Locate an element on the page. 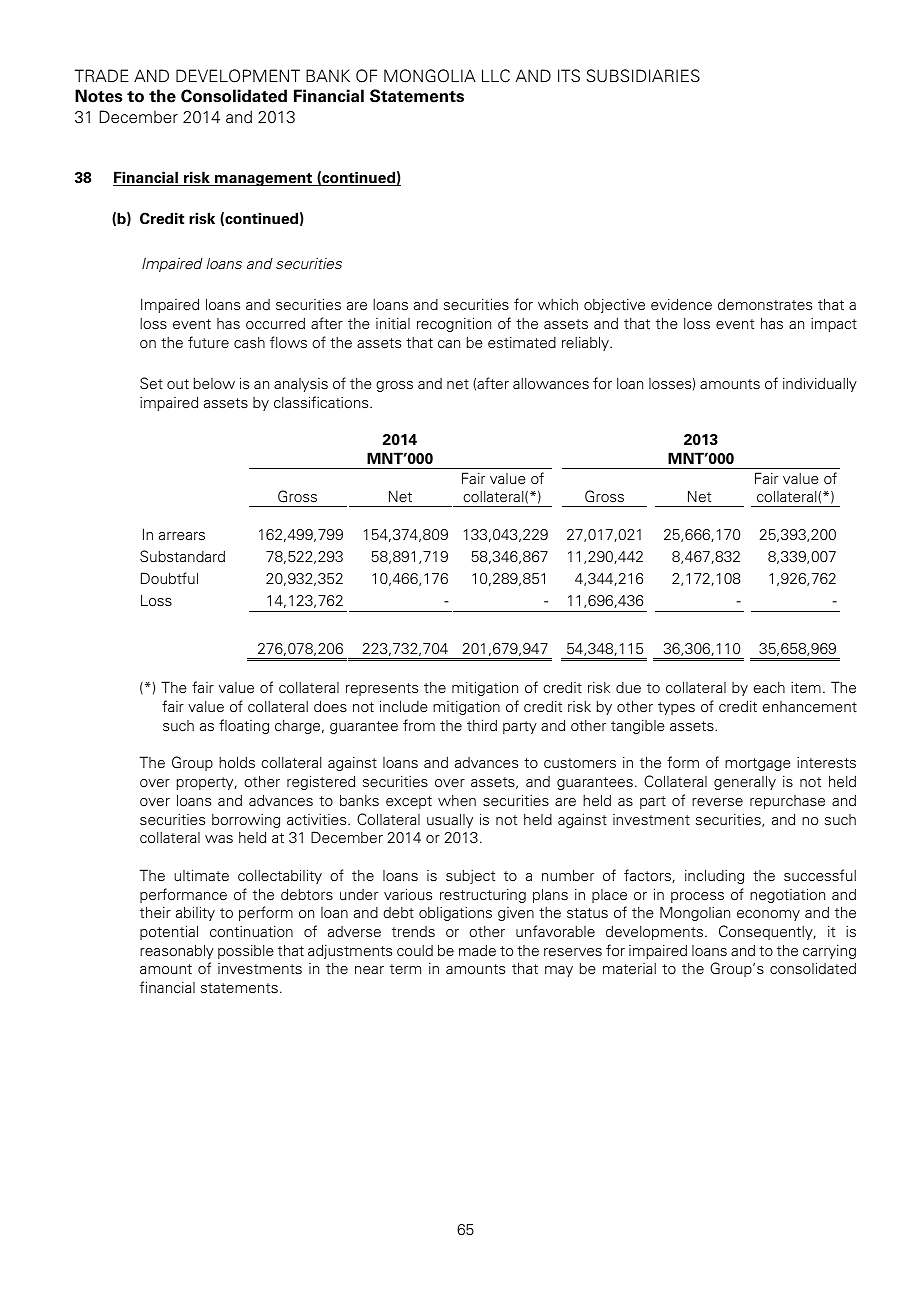  economy is located at coordinates (768, 915).
